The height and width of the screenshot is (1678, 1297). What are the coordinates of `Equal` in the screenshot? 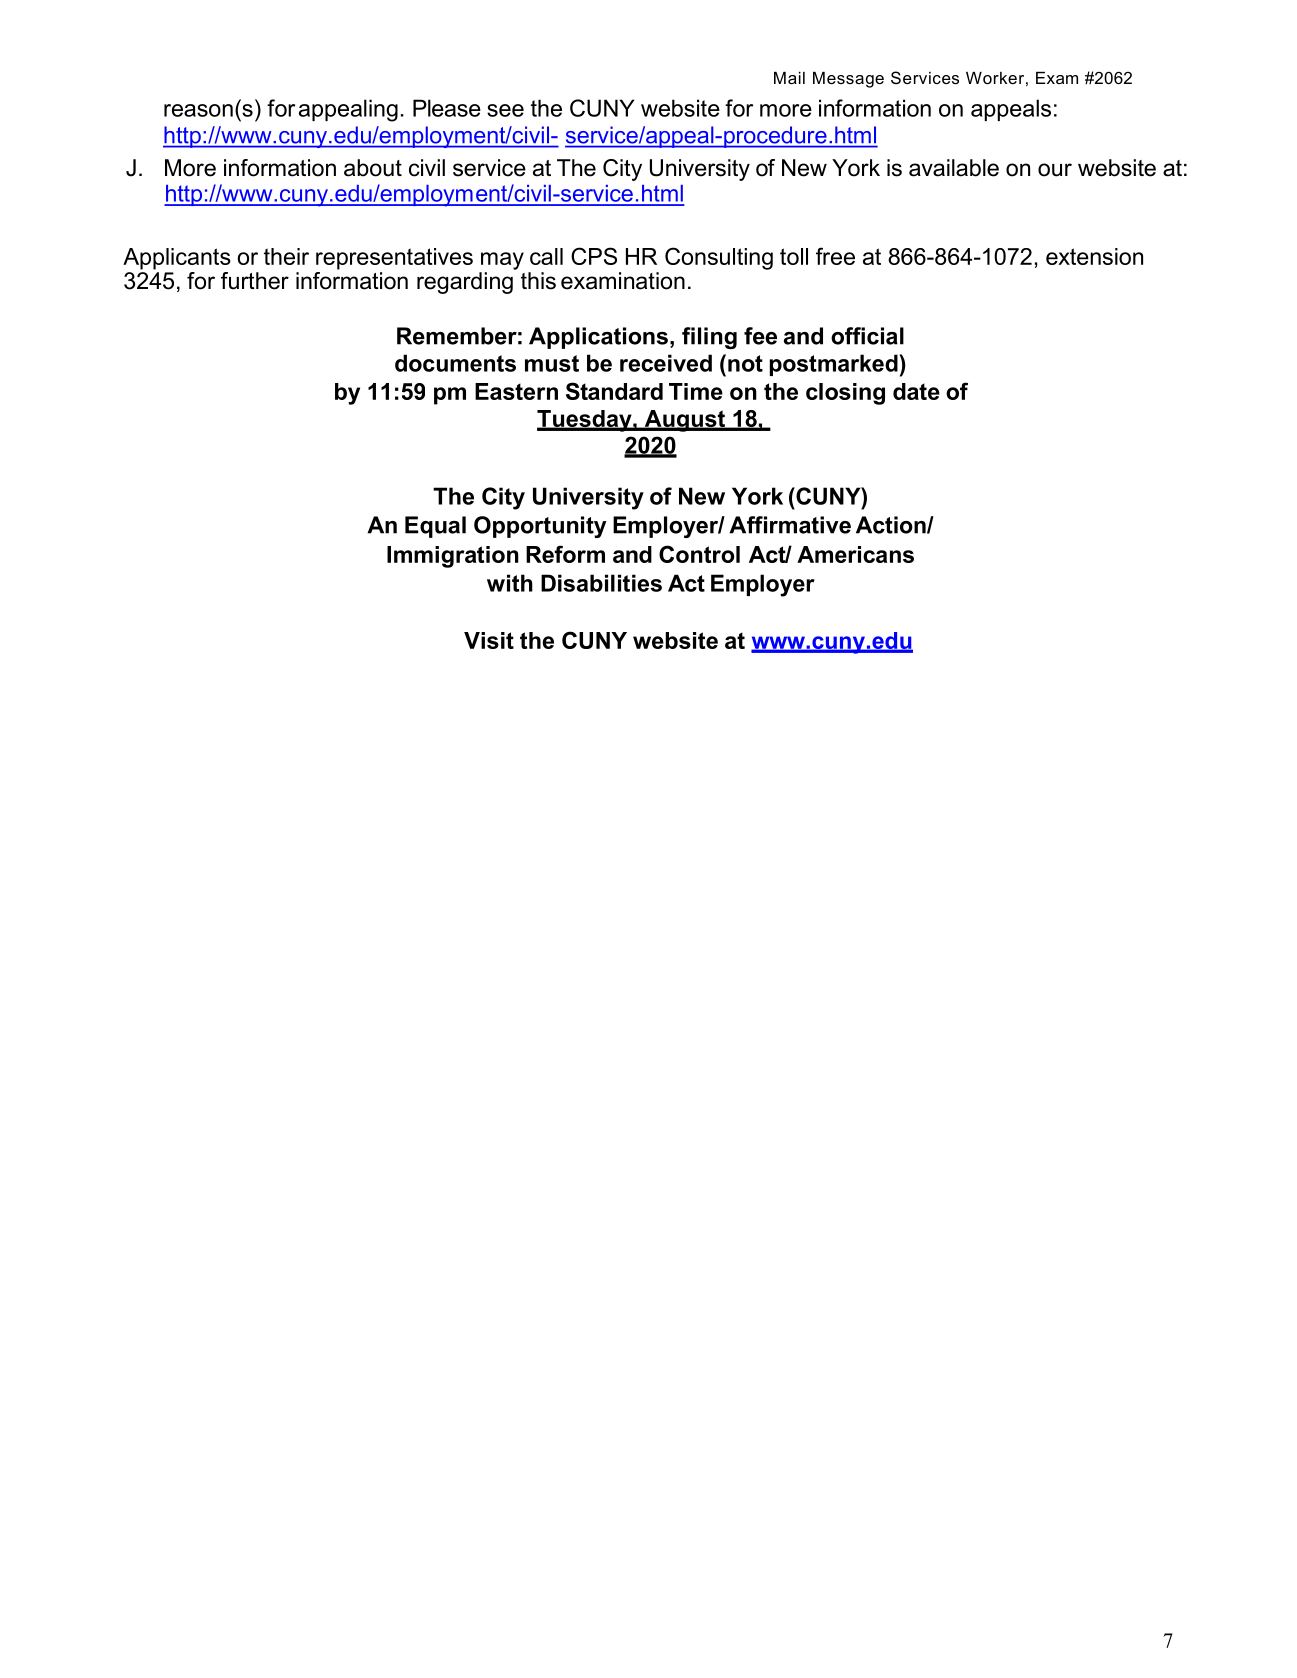 It's located at (435, 527).
